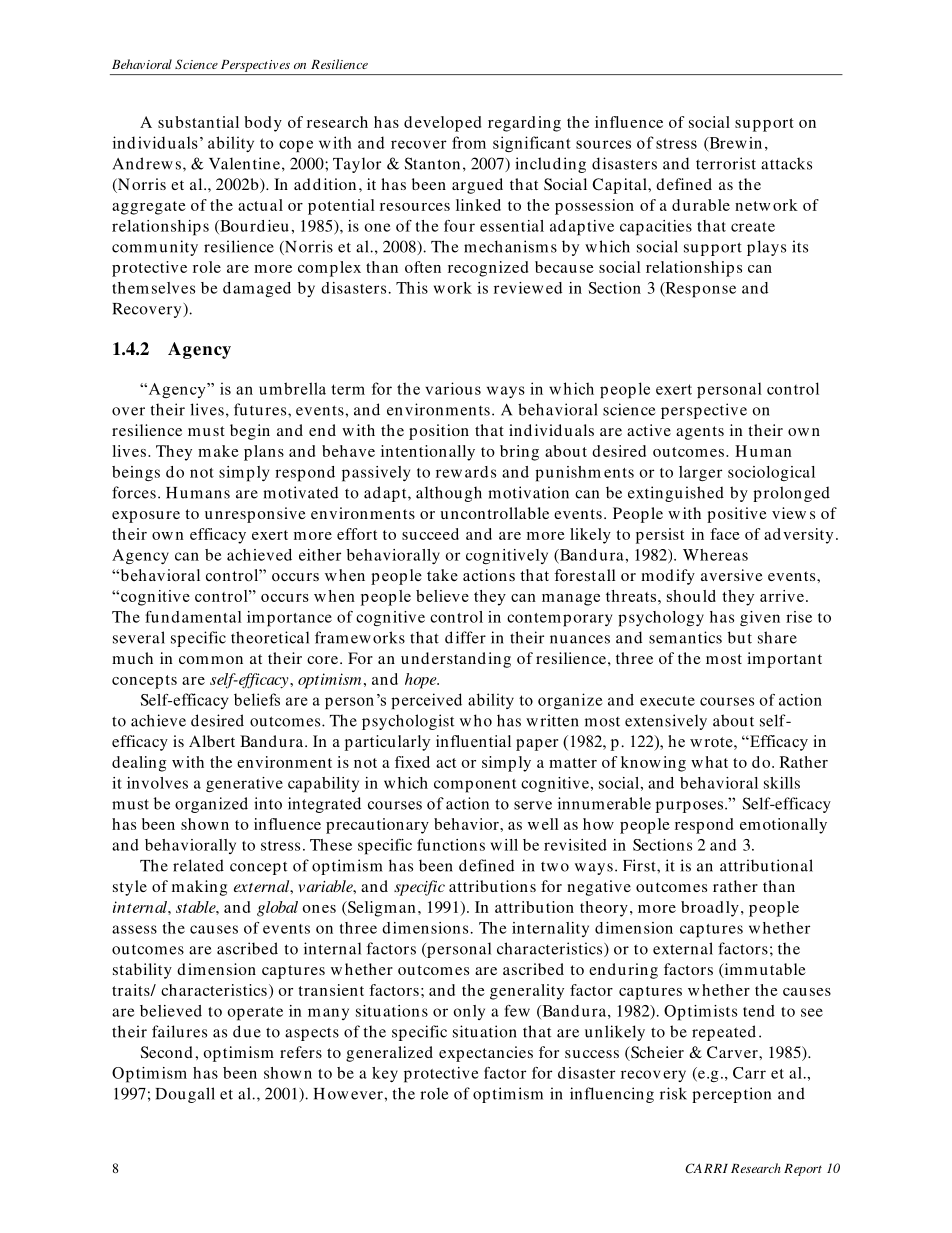  Describe the element at coordinates (255, 515) in the document. I see `unresponsive` at that location.
